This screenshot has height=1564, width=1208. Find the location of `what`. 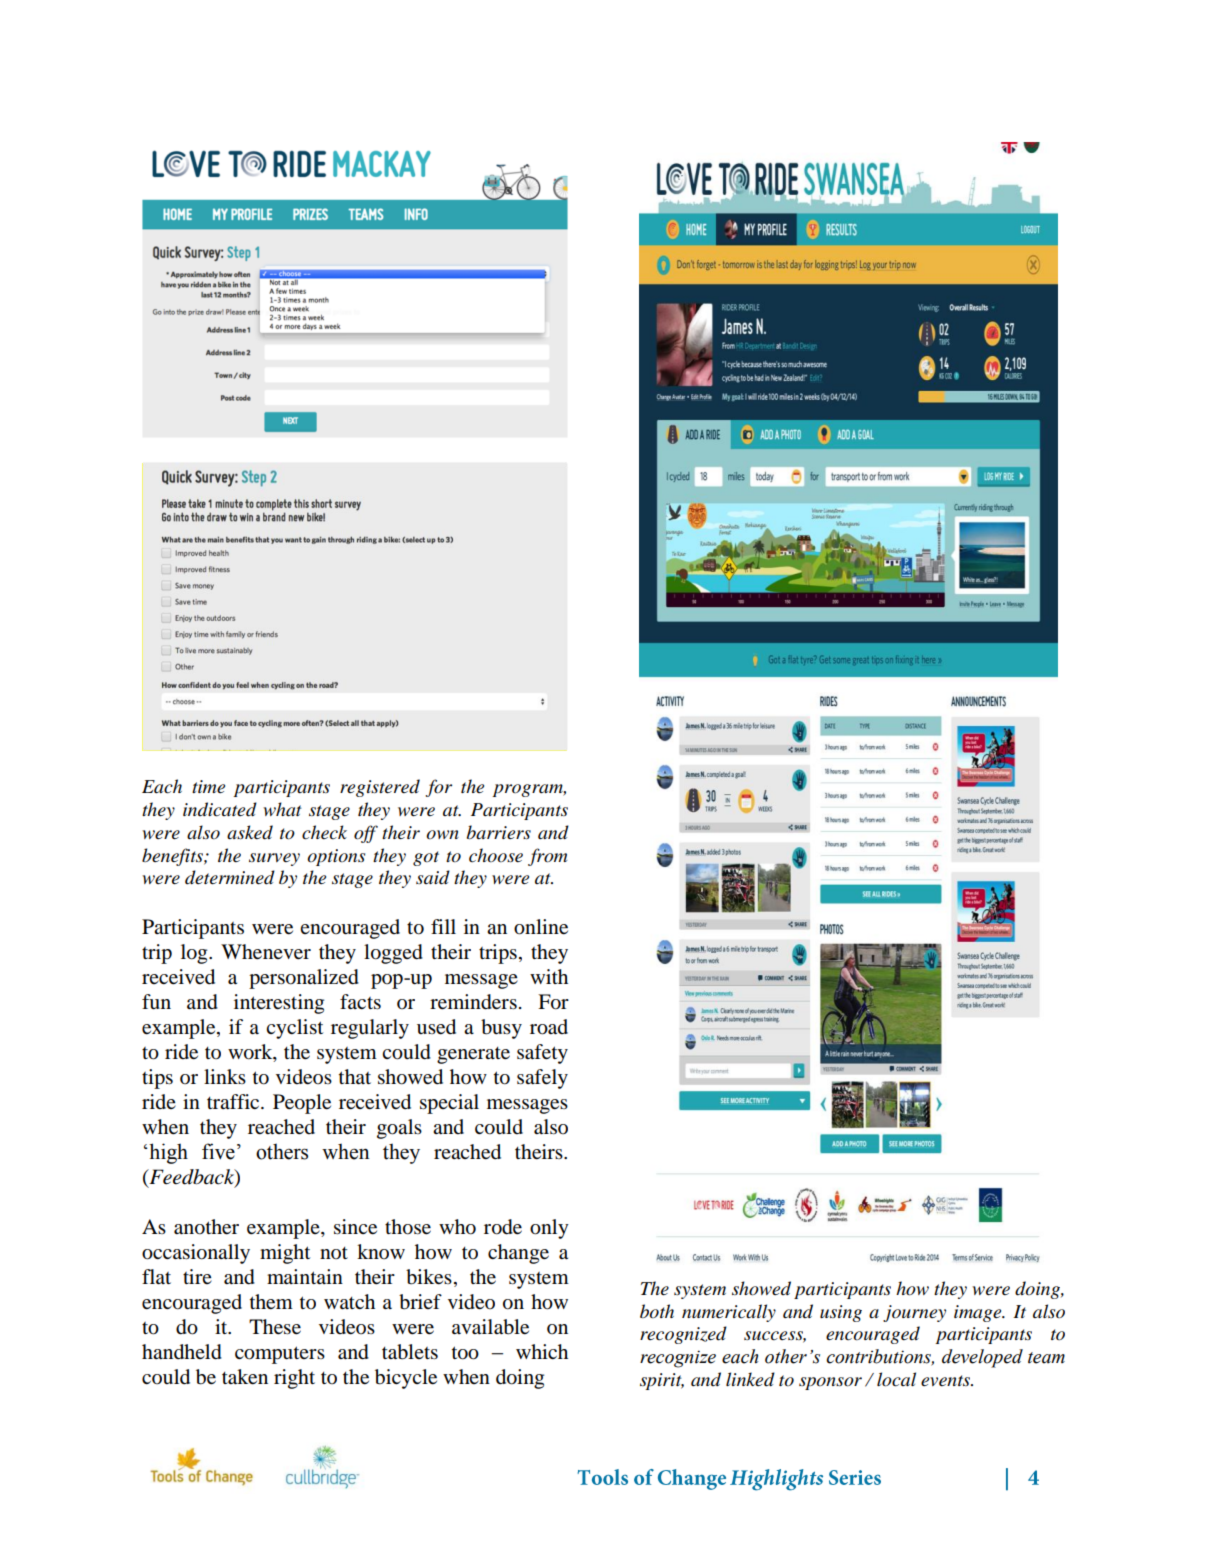

what is located at coordinates (282, 809).
